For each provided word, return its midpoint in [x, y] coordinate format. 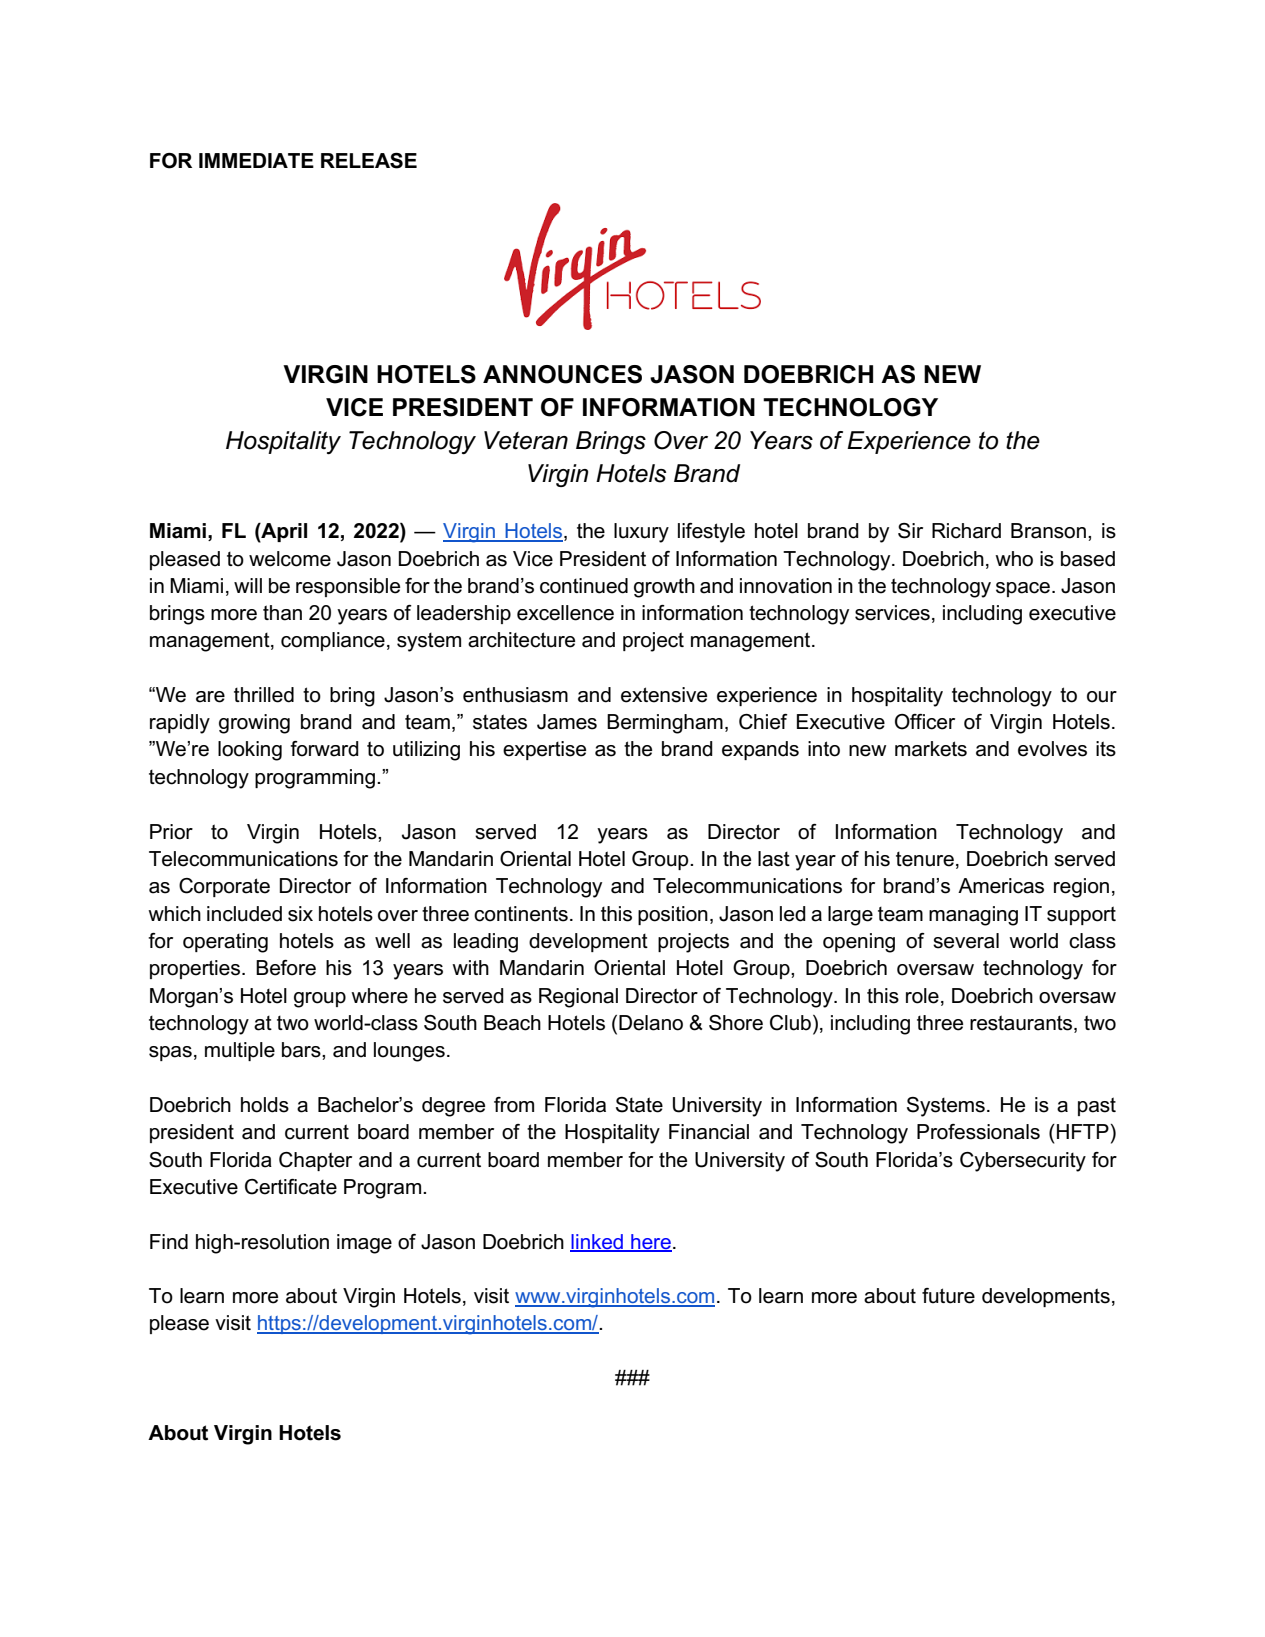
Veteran [526, 440]
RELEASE [369, 161]
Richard [966, 531]
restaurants [1022, 1024]
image [364, 1244]
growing [254, 724]
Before [286, 968]
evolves [1052, 749]
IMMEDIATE [256, 160]
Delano [651, 1023]
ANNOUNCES [562, 374]
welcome [290, 559]
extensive [664, 695]
